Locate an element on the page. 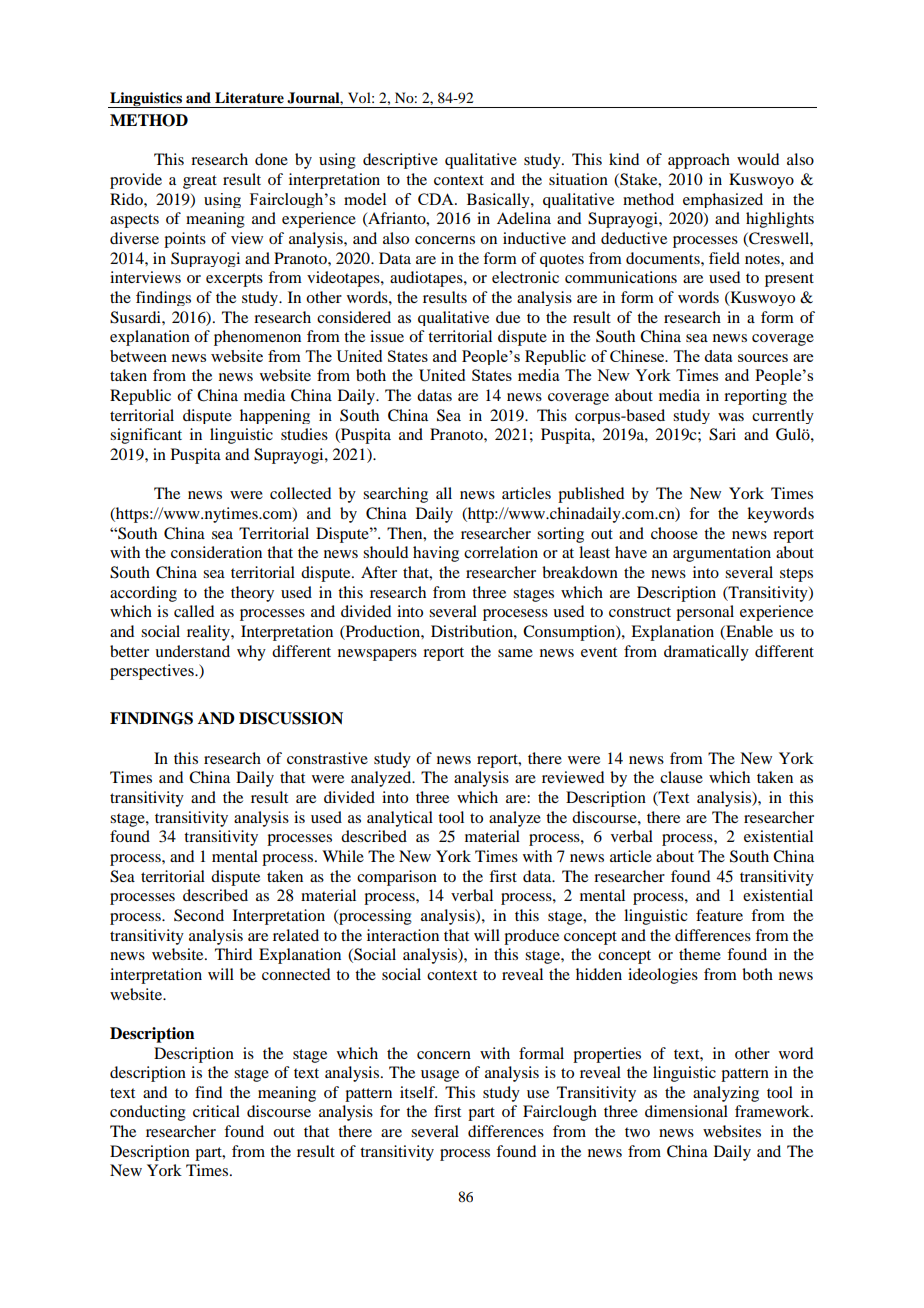 The height and width of the page is (1308, 924). analyzing is located at coordinates (726, 1094).
